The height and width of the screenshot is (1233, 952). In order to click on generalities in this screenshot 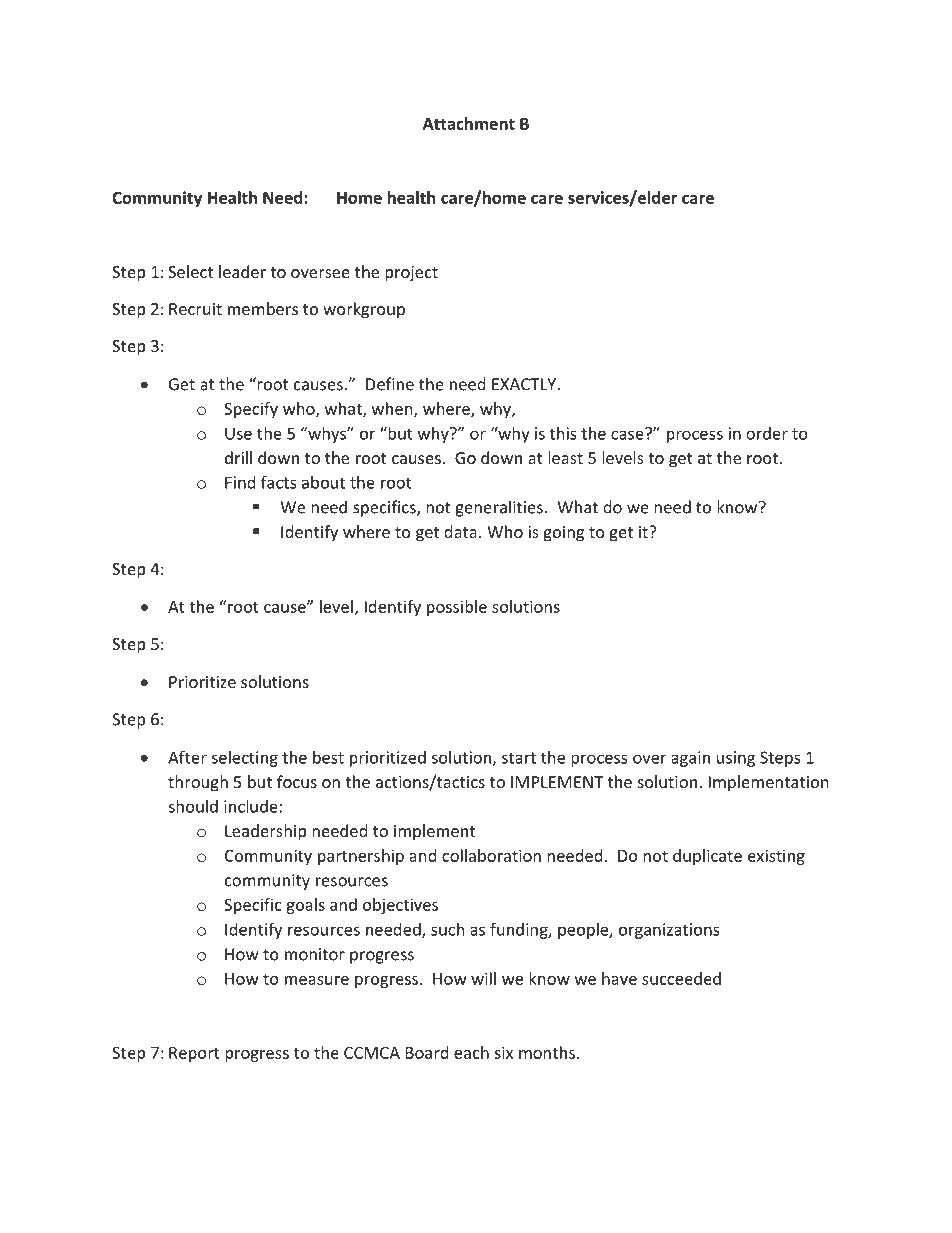, I will do `click(499, 508)`.
